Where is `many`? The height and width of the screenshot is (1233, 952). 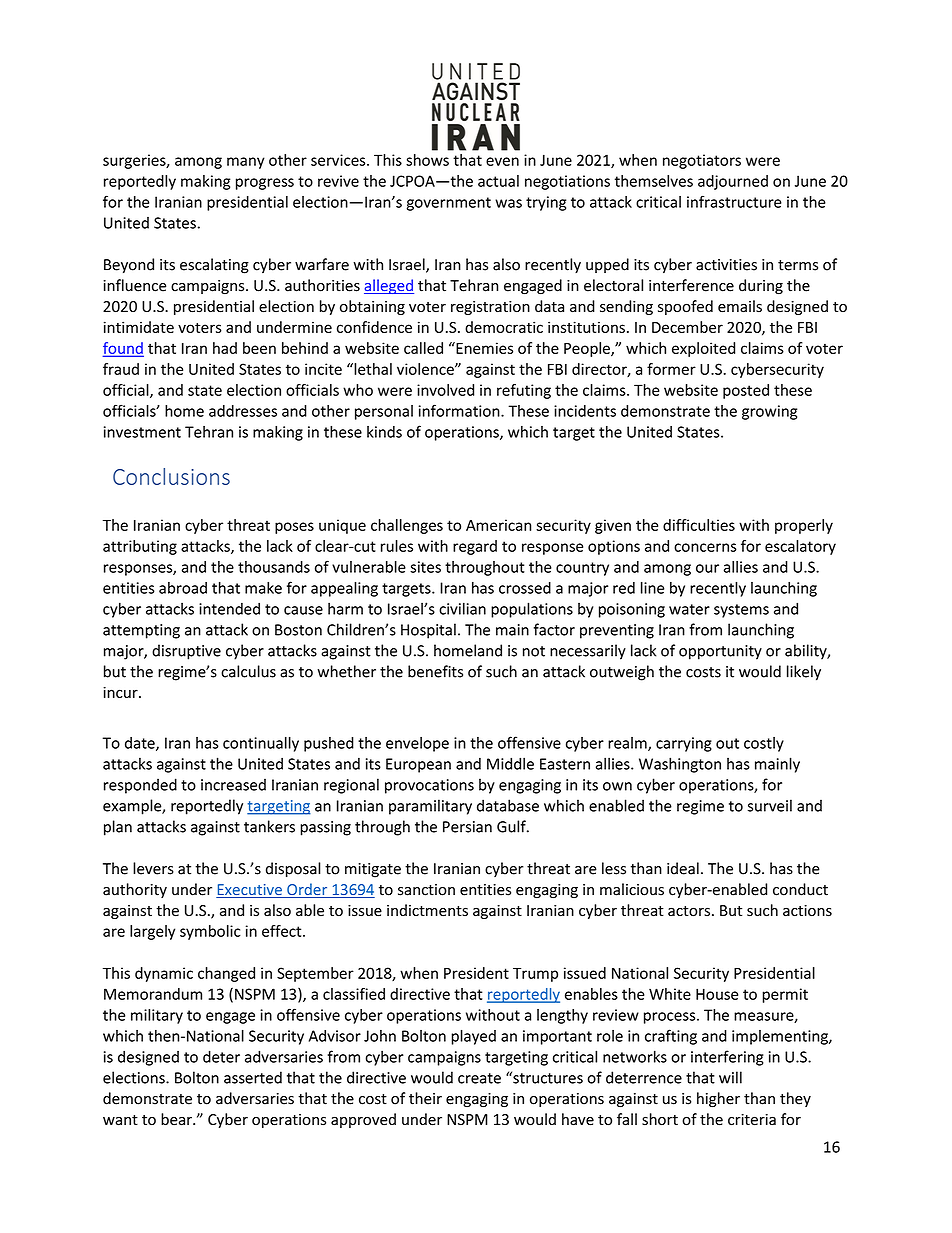
many is located at coordinates (246, 163).
